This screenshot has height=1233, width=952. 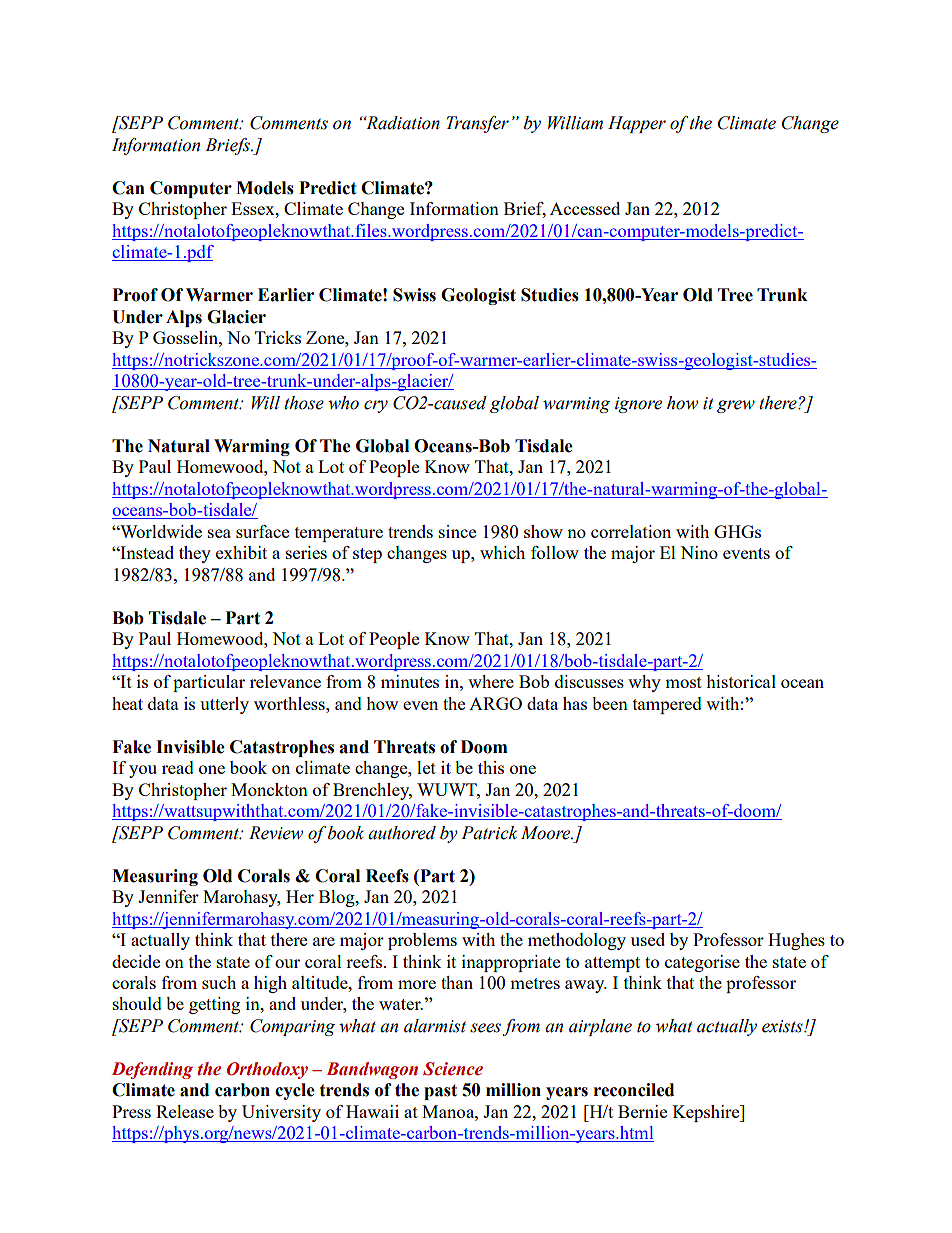 What do you see at coordinates (585, 208) in the screenshot?
I see `Accessed` at bounding box center [585, 208].
